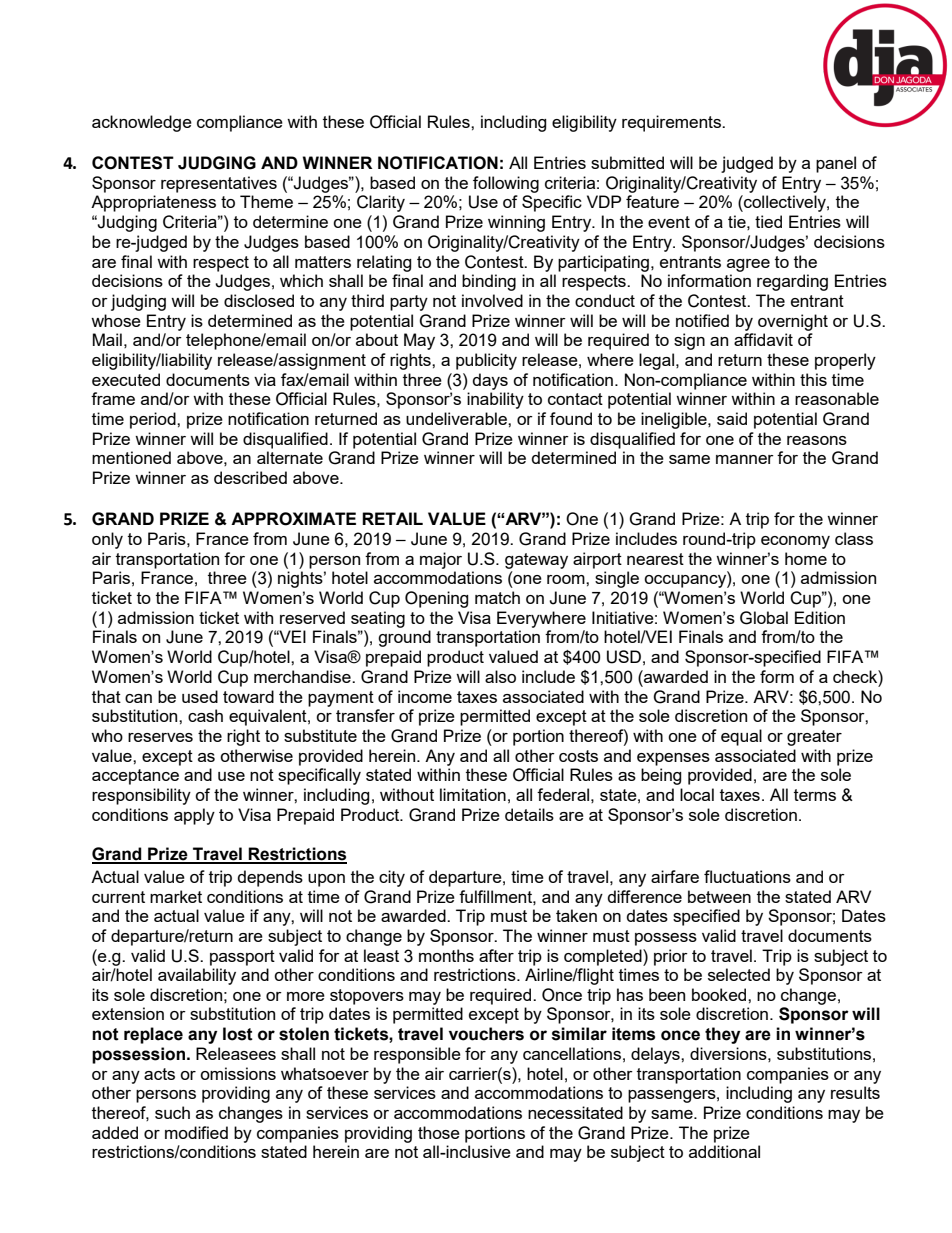 The height and width of the screenshot is (1233, 952). What do you see at coordinates (745, 459) in the screenshot?
I see `manner` at bounding box center [745, 459].
